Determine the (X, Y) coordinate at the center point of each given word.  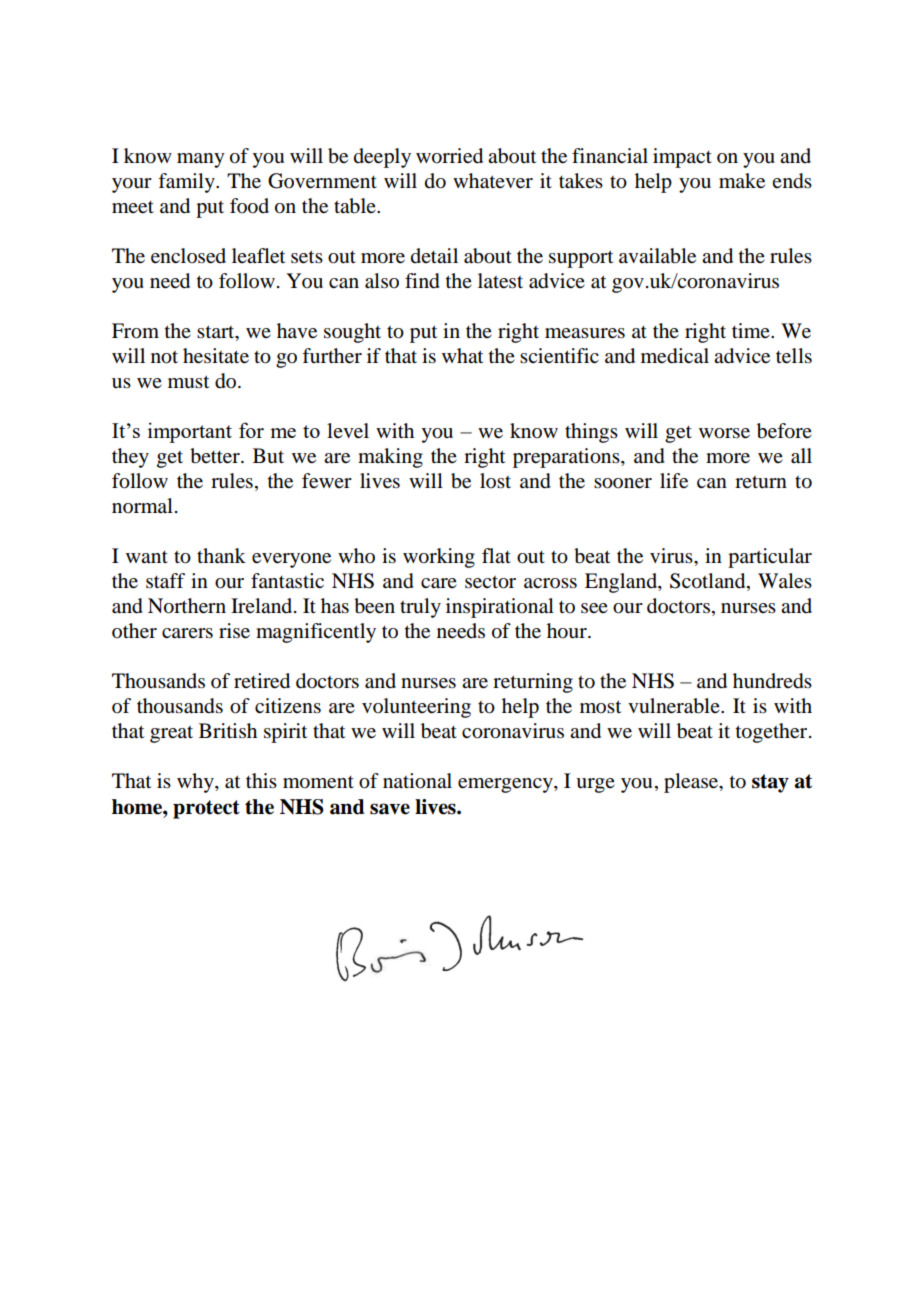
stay (770, 783)
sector (490, 582)
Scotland (709, 582)
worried (449, 156)
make (742, 181)
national (417, 781)
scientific (559, 356)
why (196, 783)
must (188, 382)
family (187, 183)
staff (165, 581)
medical (675, 356)
